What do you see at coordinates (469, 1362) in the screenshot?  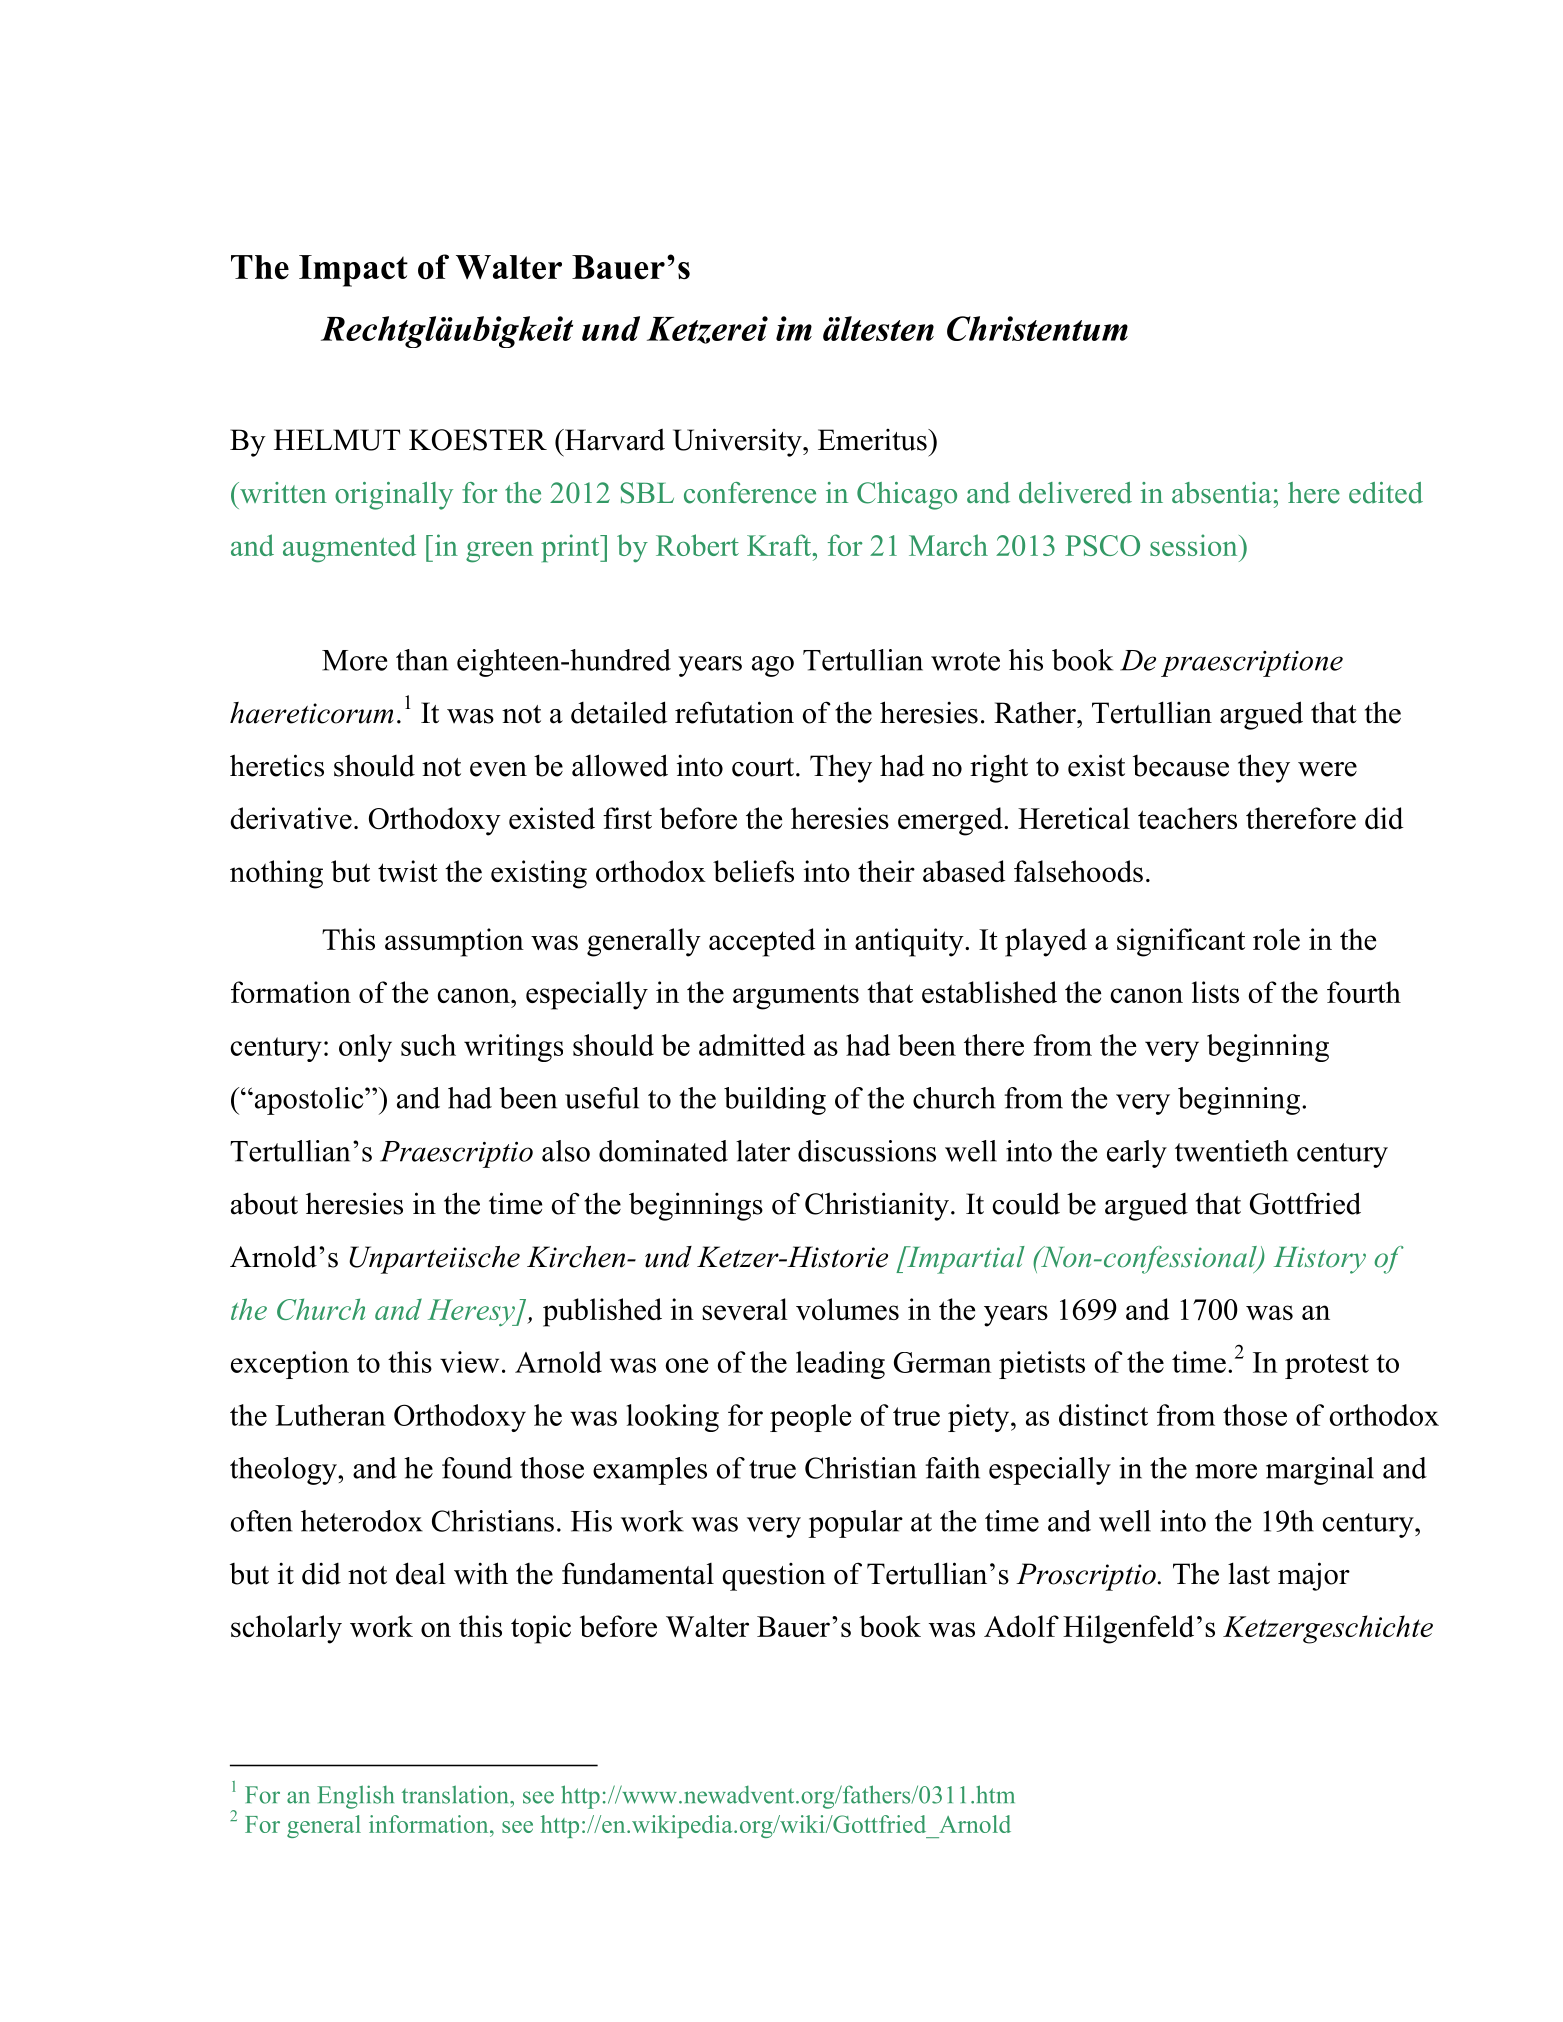 I see `view` at bounding box center [469, 1362].
